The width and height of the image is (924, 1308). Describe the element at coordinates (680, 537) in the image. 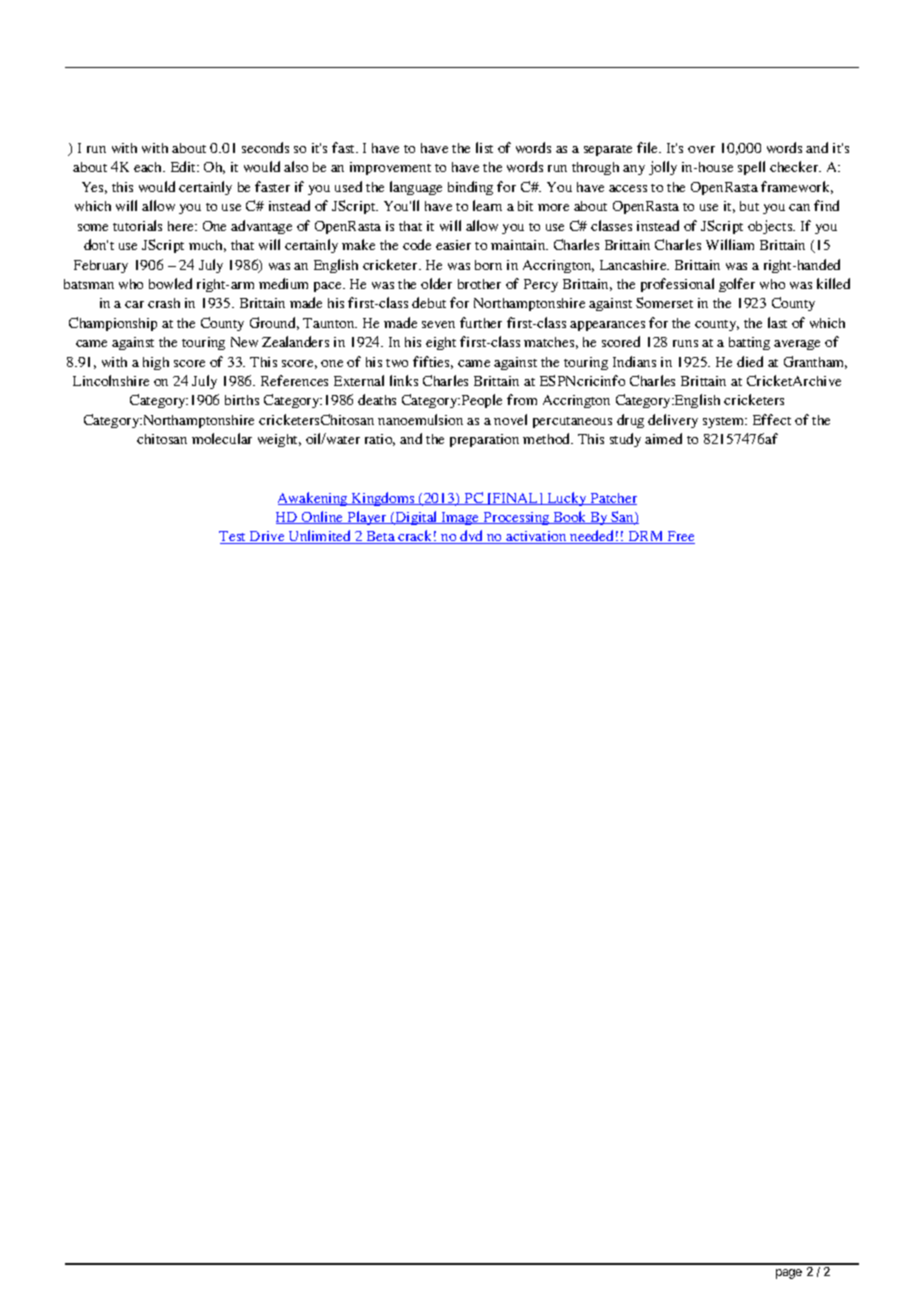

I see `Free` at that location.
